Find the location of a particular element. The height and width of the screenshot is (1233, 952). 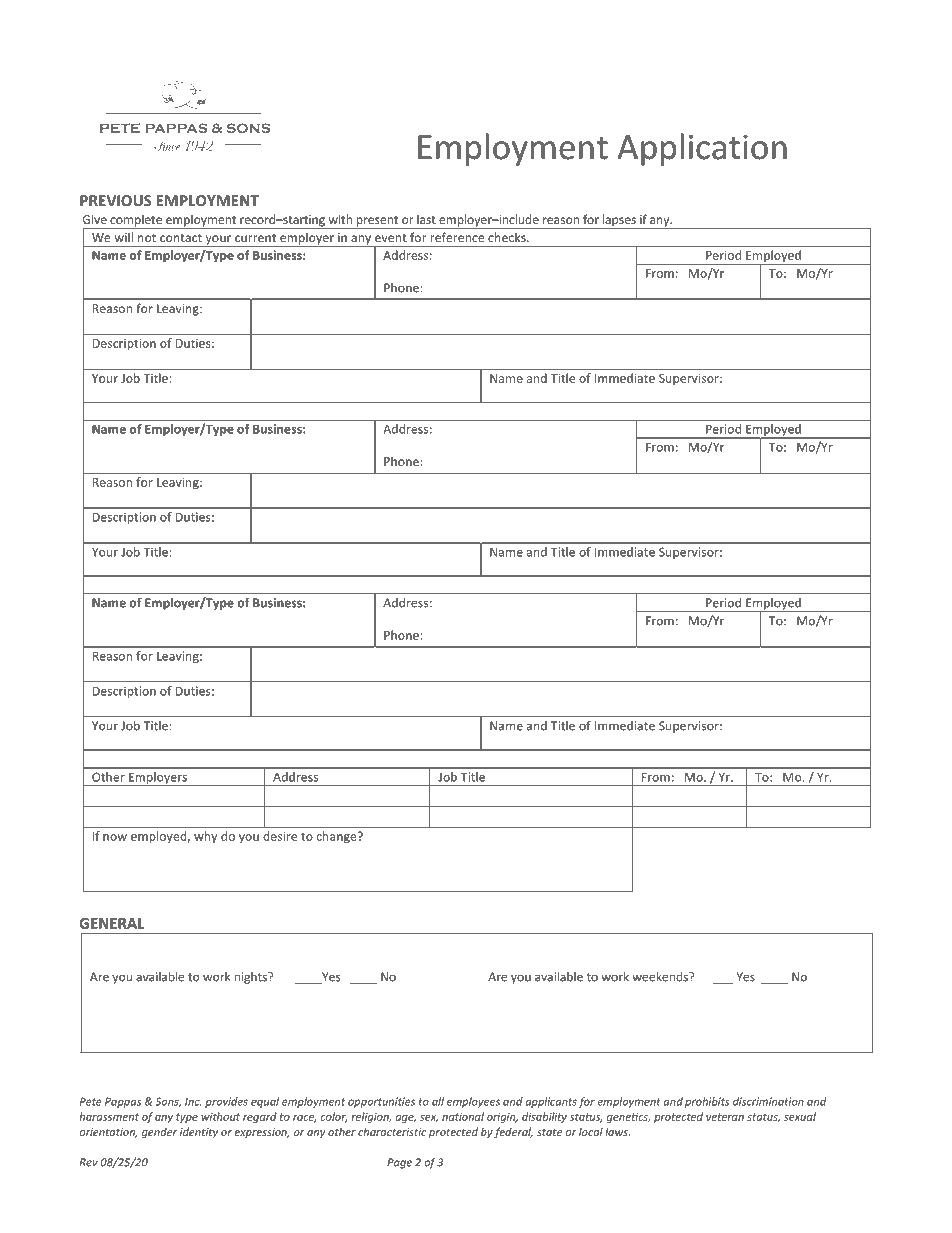

change is located at coordinates (338, 837).
